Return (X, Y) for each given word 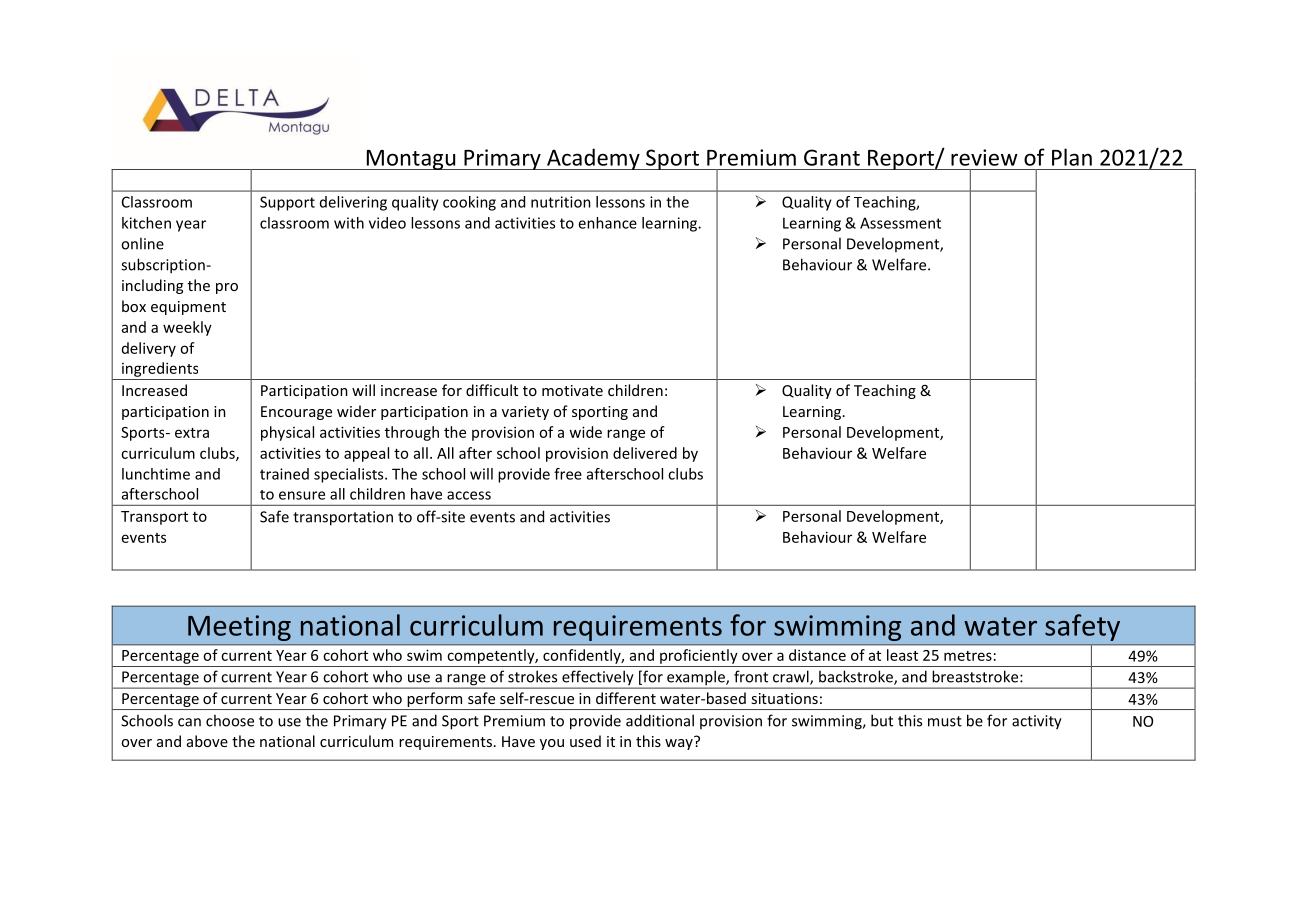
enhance (607, 223)
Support (287, 203)
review (984, 157)
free (568, 474)
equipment (188, 308)
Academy (593, 159)
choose (230, 720)
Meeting (239, 628)
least (902, 655)
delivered (645, 453)
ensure (302, 495)
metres (968, 656)
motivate (572, 390)
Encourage (296, 413)
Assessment (900, 223)
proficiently (698, 656)
